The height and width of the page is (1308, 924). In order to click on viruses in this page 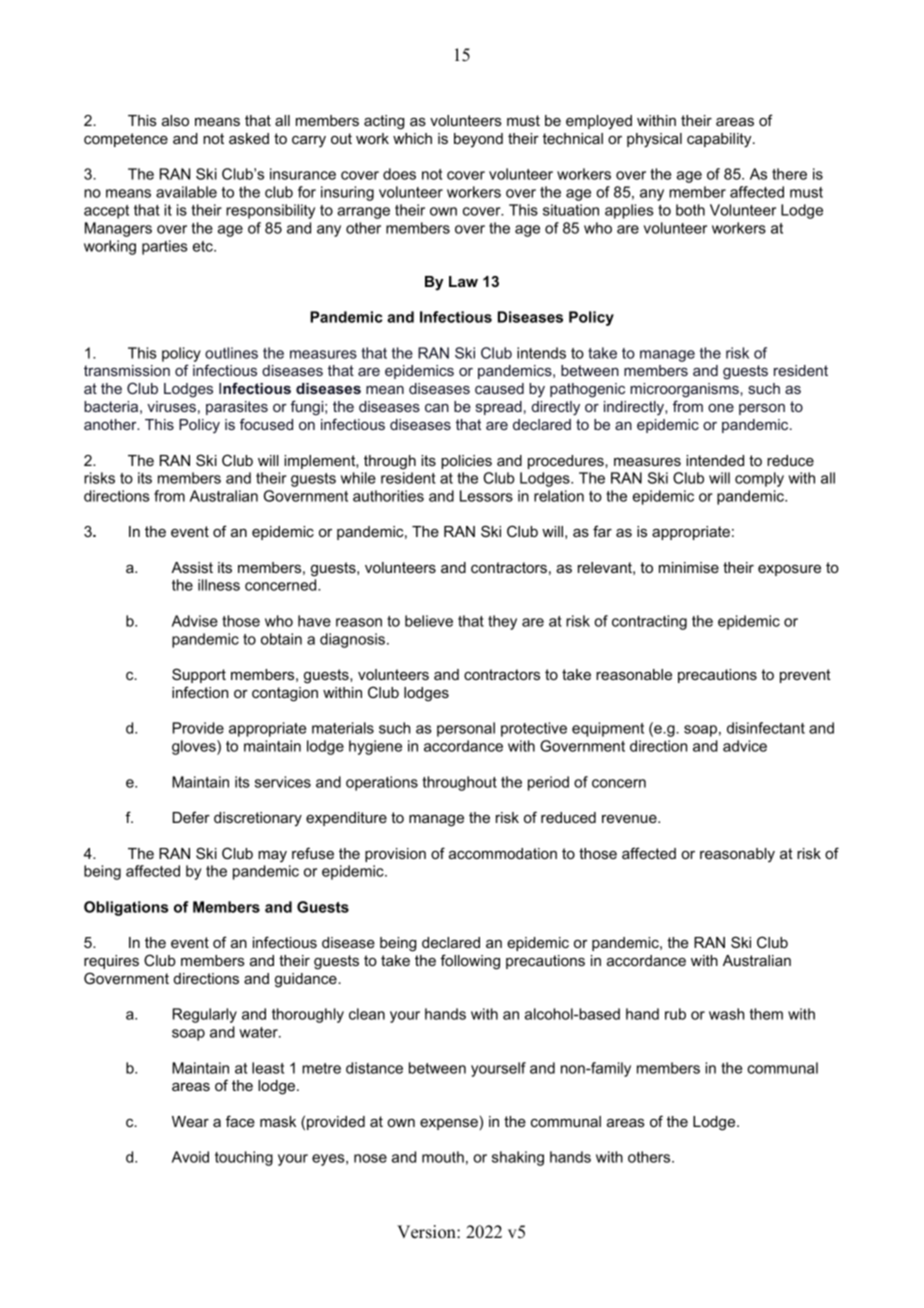, I will do `click(171, 406)`.
